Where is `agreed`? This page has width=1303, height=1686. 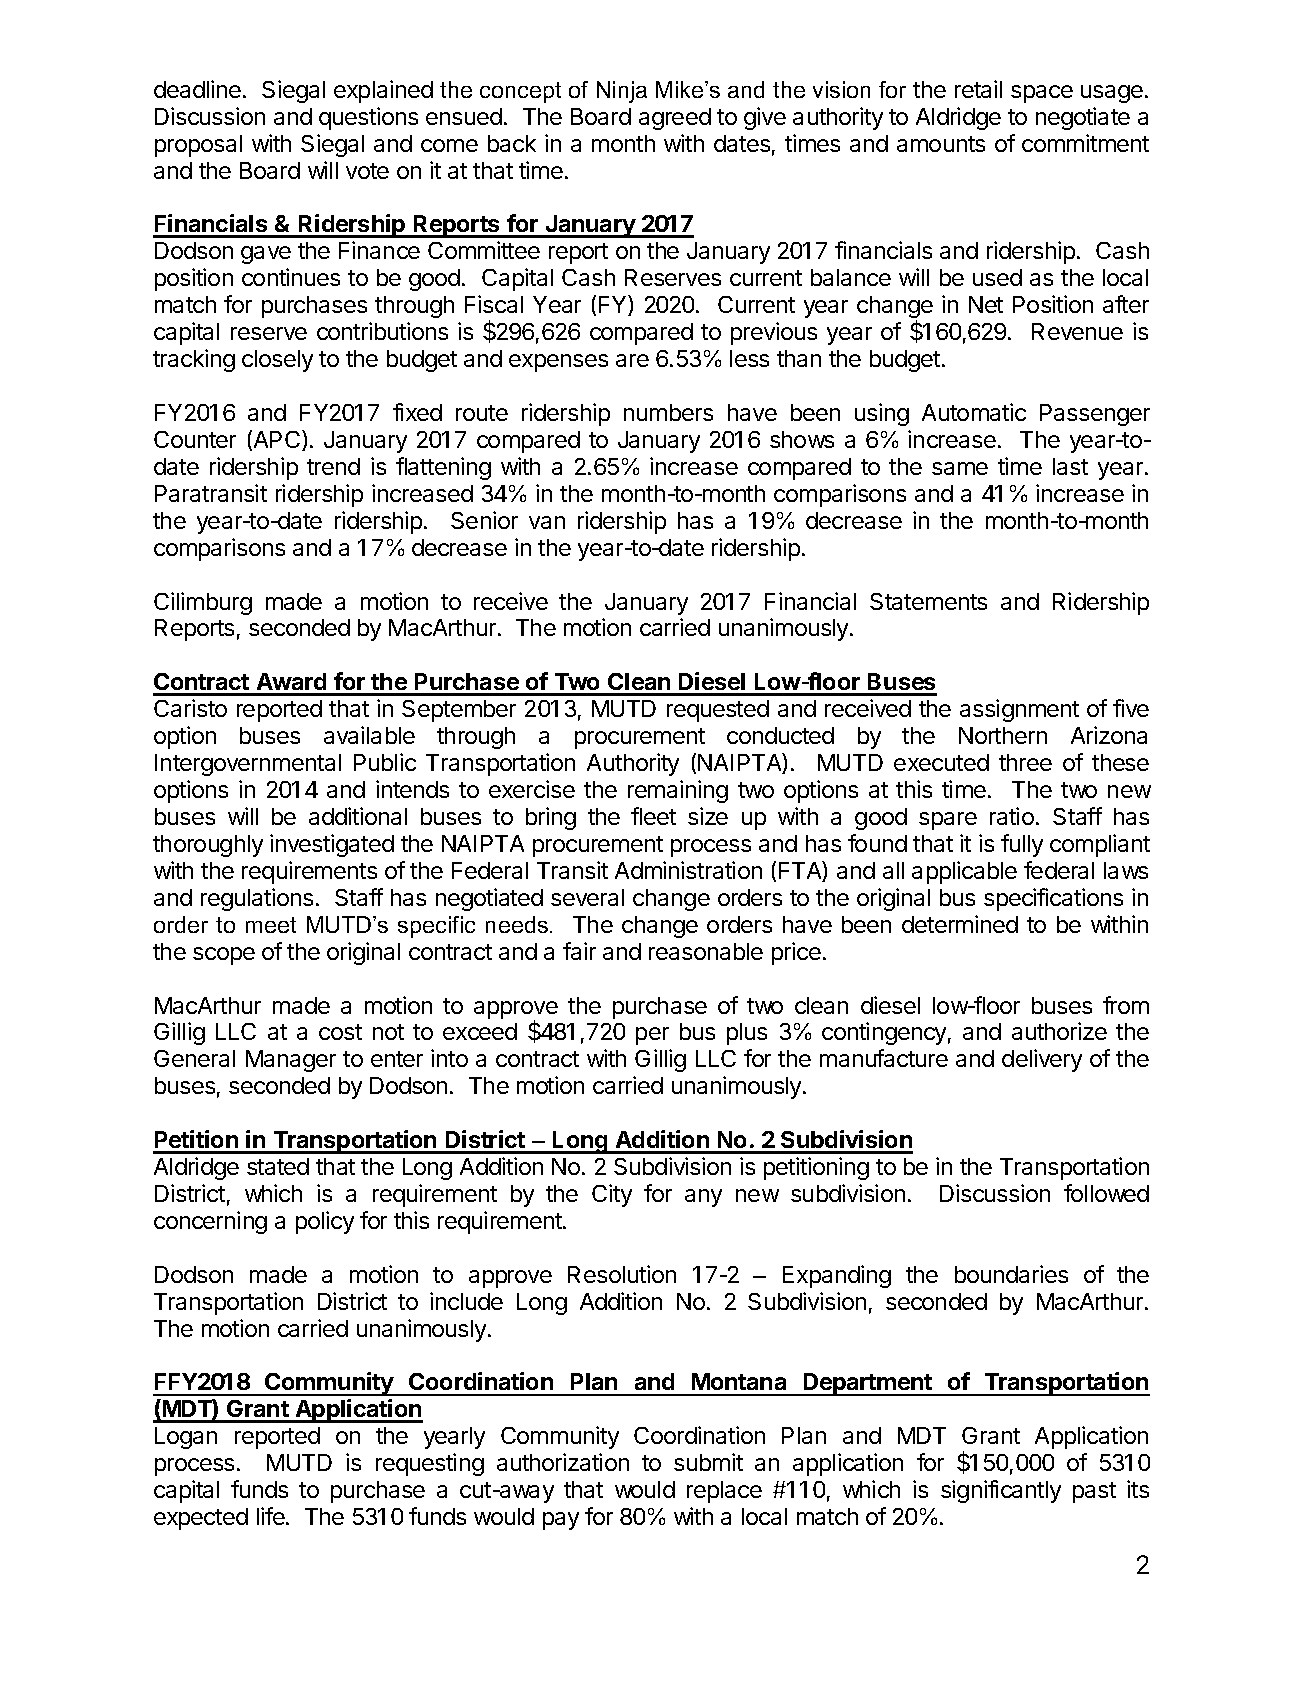 agreed is located at coordinates (675, 119).
